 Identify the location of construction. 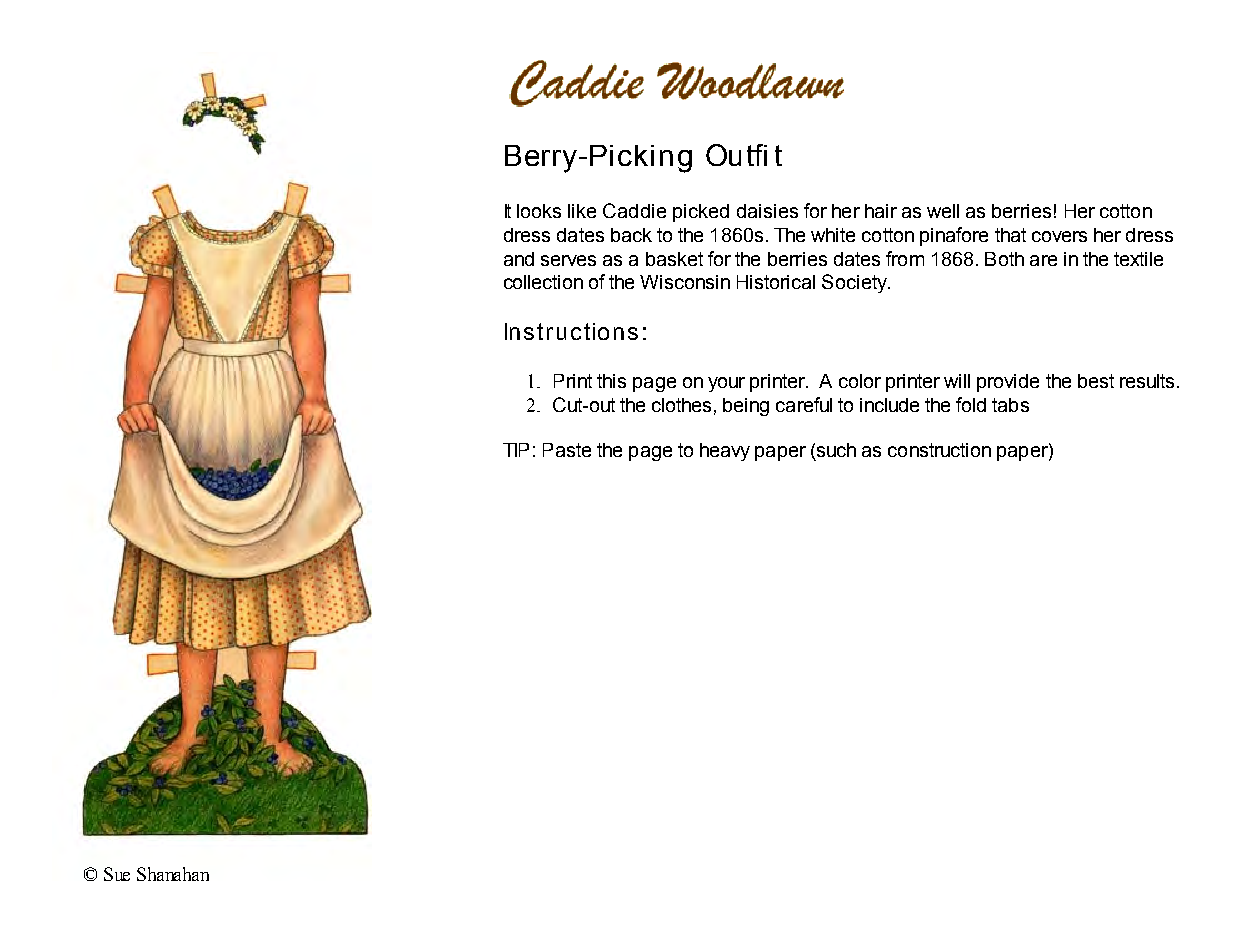
(939, 450).
